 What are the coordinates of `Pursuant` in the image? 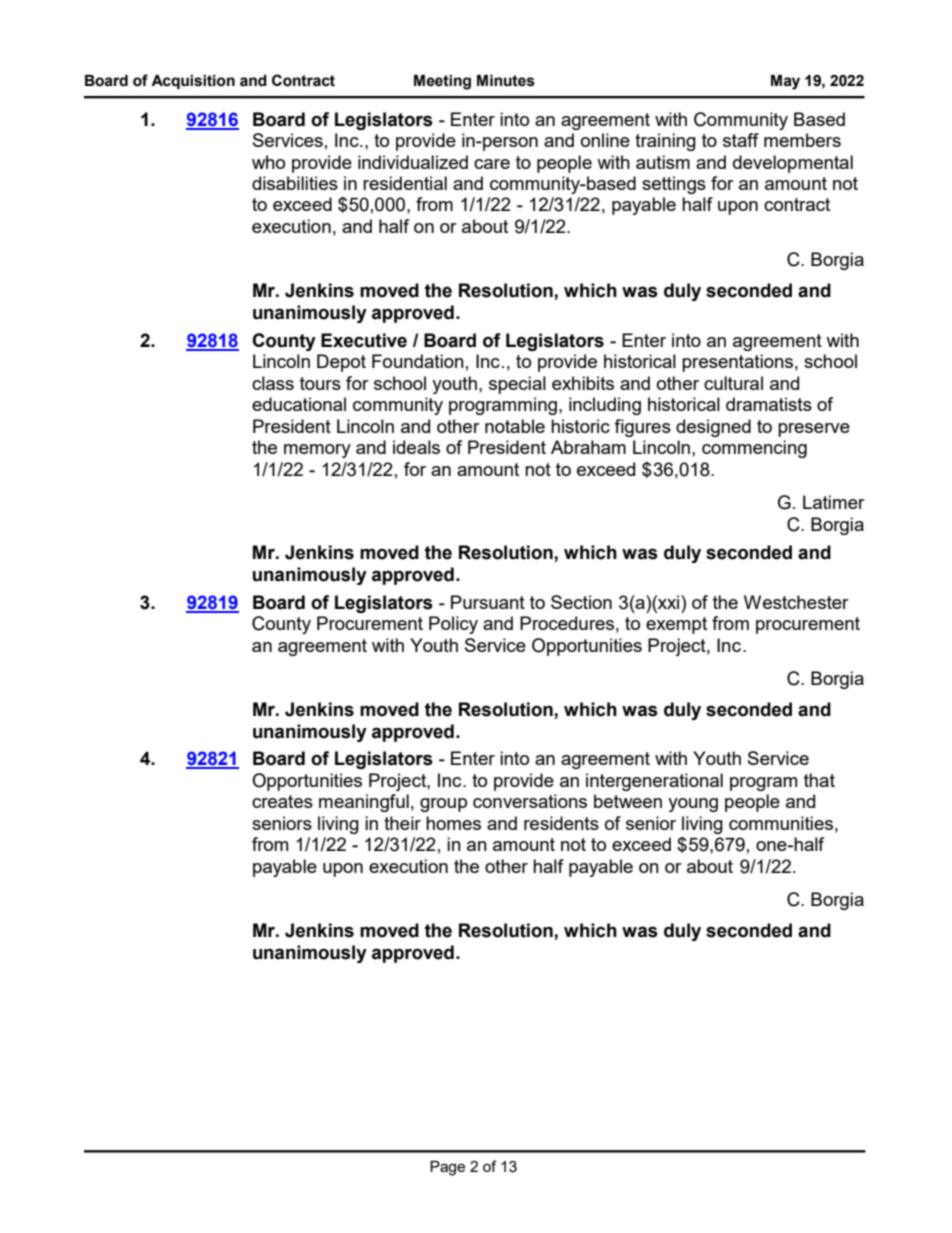 It's located at (488, 602).
